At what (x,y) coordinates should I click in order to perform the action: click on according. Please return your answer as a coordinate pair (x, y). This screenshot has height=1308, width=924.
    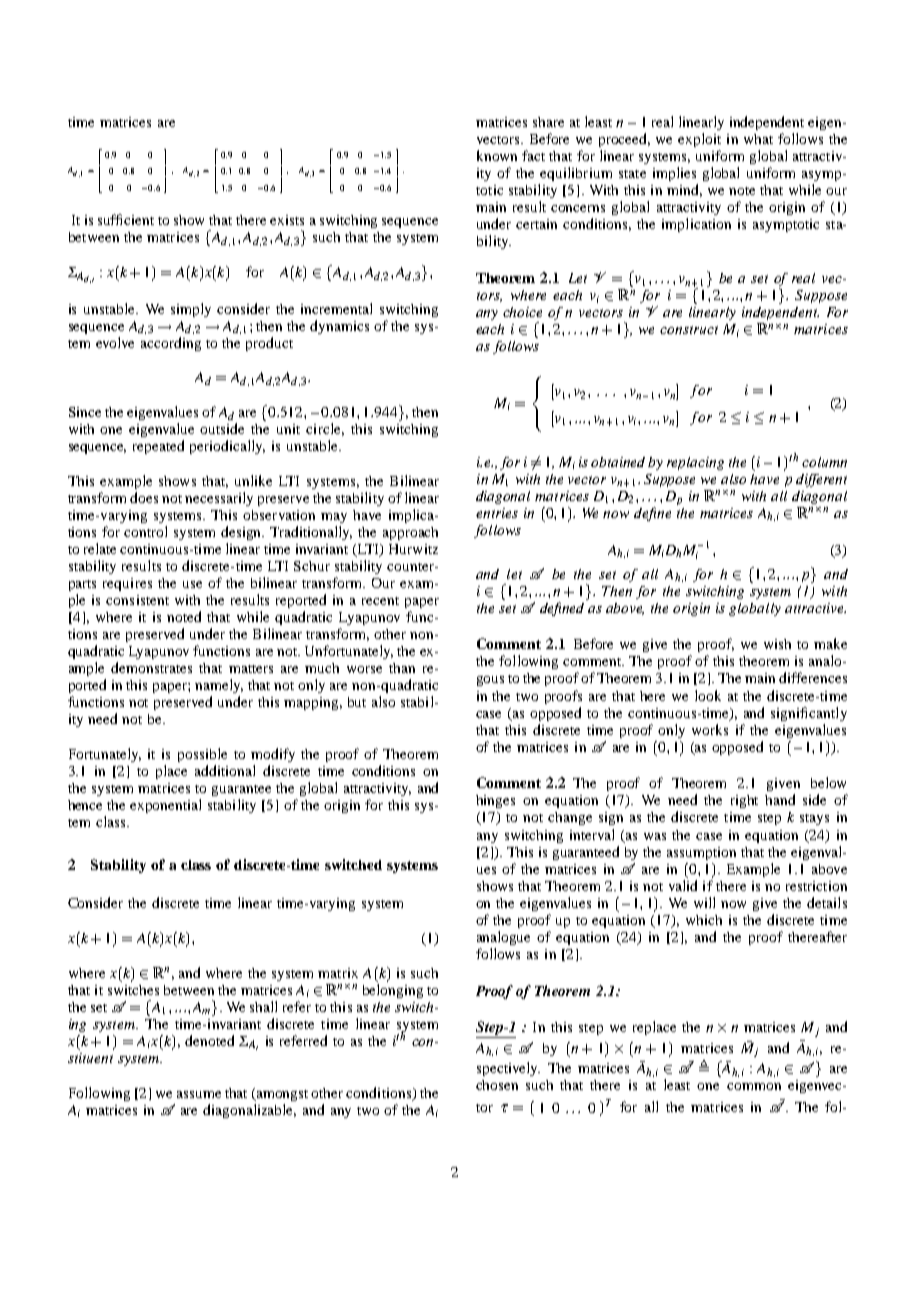
    Looking at the image, I should click on (171, 344).
